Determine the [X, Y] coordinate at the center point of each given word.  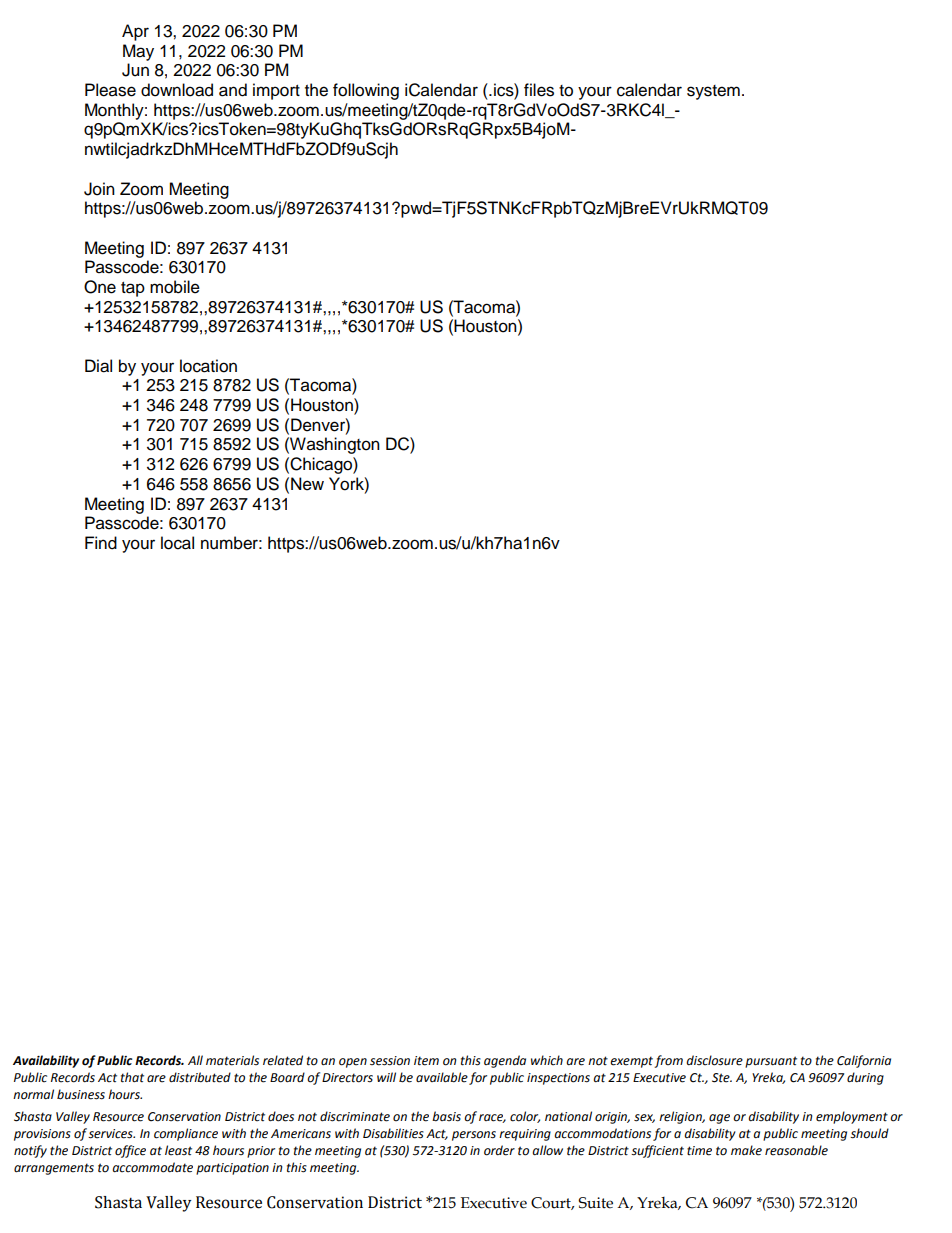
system [713, 92]
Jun [135, 70]
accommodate [152, 1167]
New [307, 484]
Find [101, 543]
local [177, 543]
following [366, 91]
